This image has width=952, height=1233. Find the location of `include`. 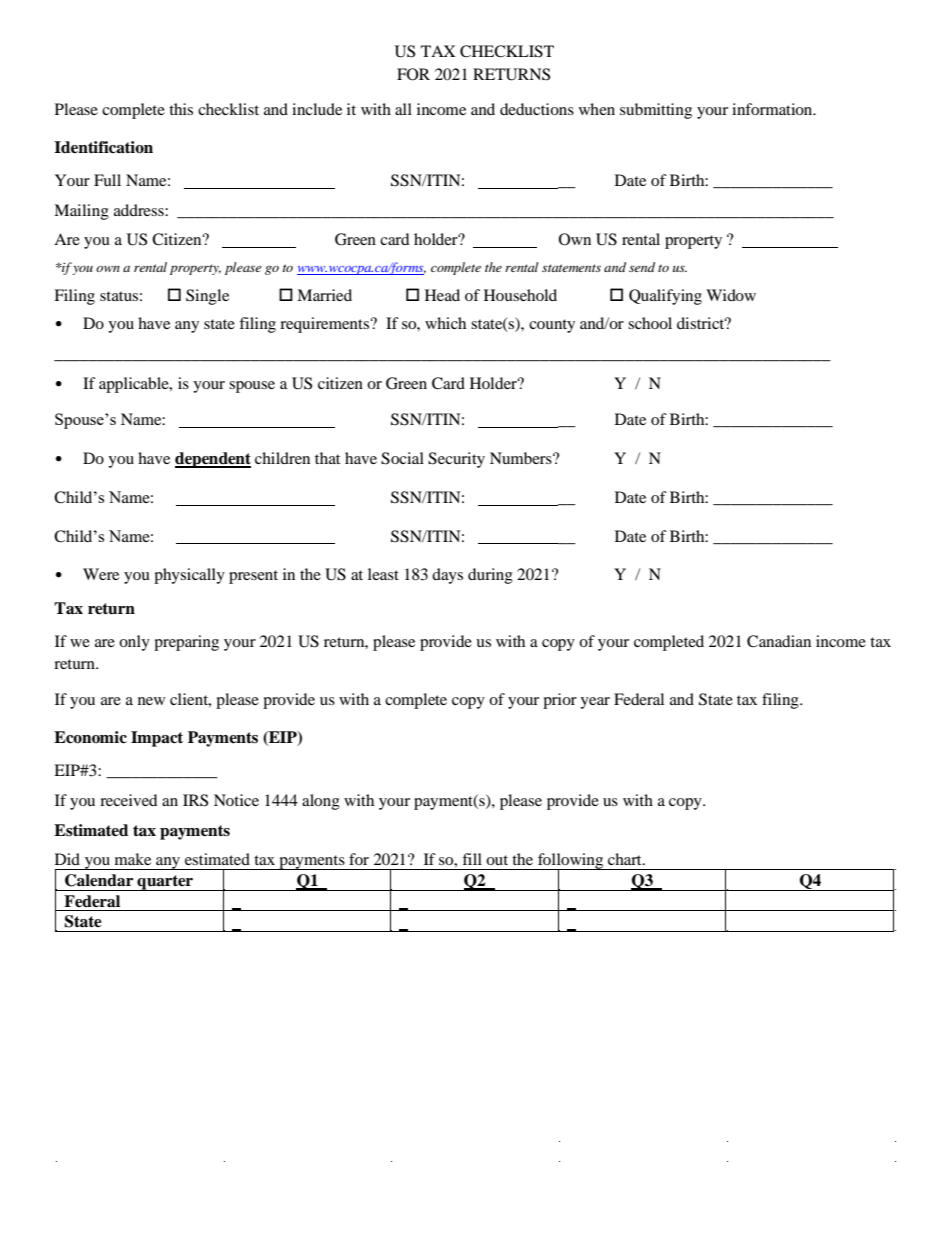

include is located at coordinates (317, 109).
